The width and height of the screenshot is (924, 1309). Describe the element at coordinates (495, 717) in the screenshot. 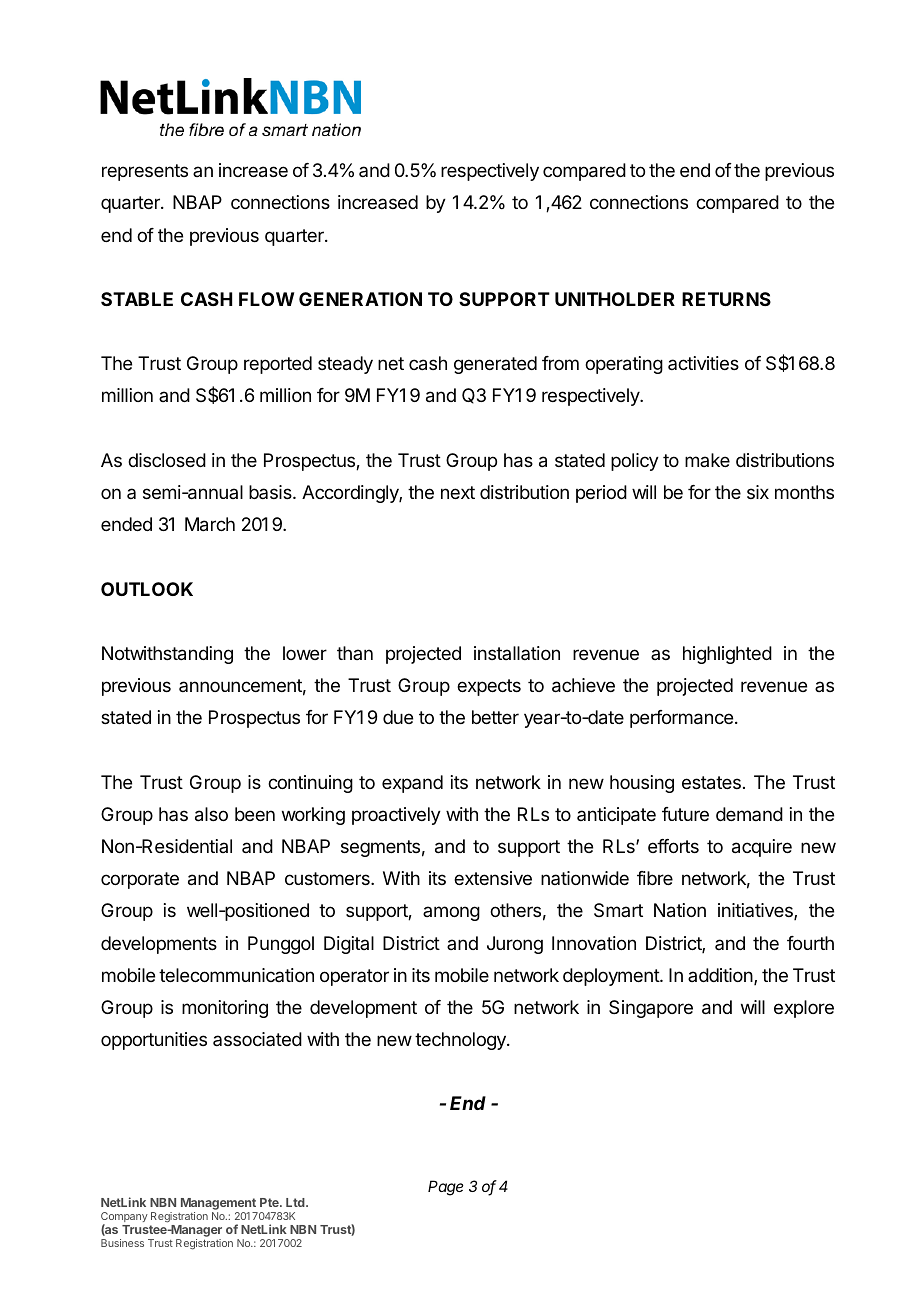

I see `better` at that location.
